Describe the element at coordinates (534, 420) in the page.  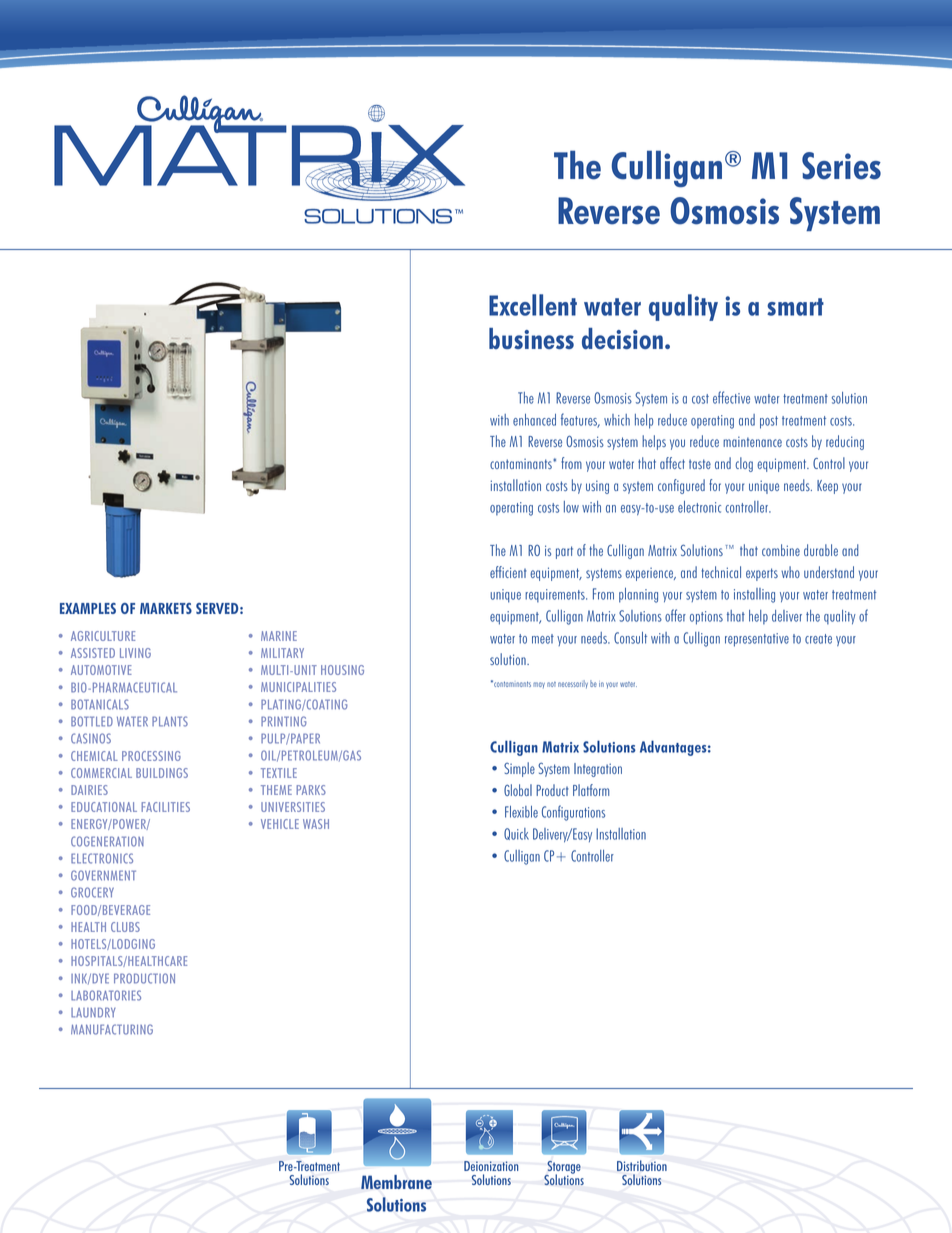
I see `enhanced` at that location.
